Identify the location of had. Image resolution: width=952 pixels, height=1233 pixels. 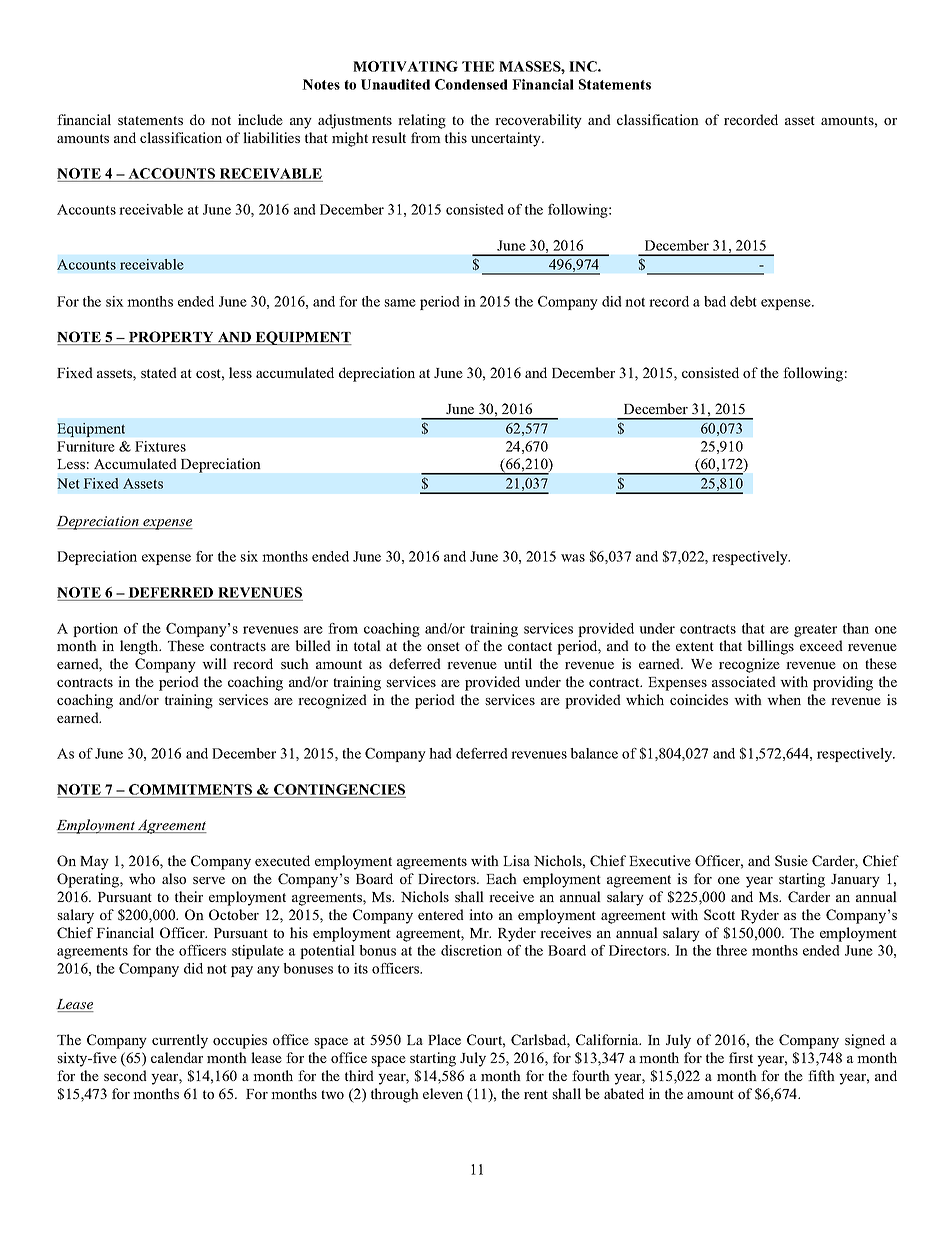
(440, 753).
